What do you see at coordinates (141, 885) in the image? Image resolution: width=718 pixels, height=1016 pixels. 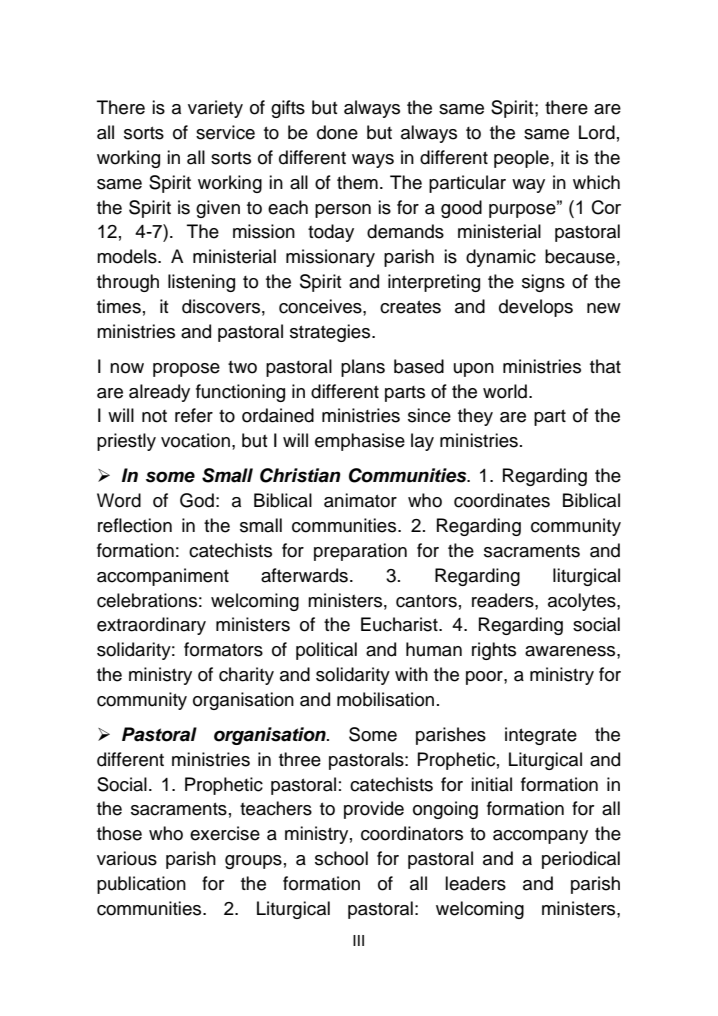 I see `publication` at bounding box center [141, 885].
